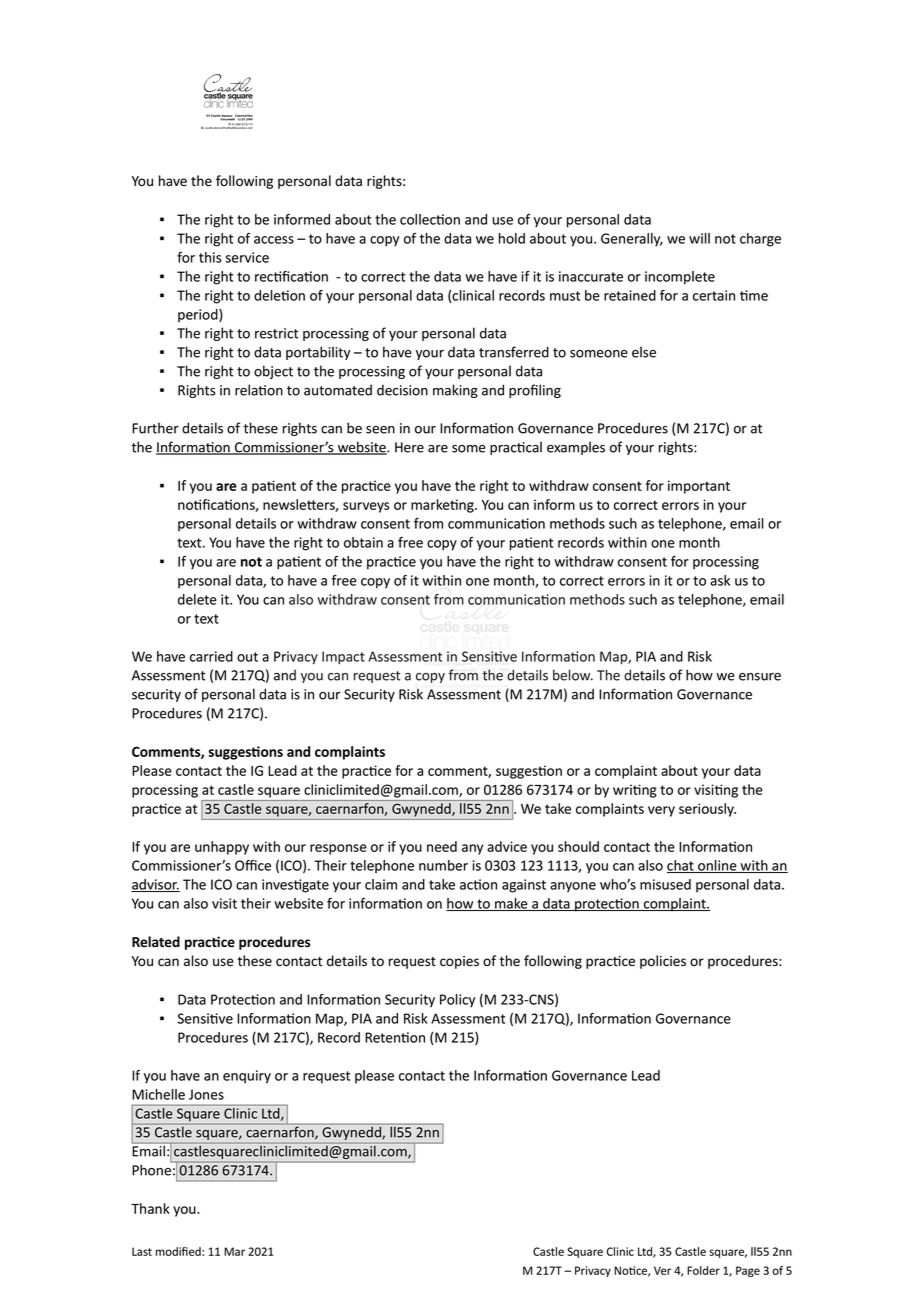 The image size is (924, 1308). What do you see at coordinates (395, 1037) in the screenshot?
I see `Retention` at bounding box center [395, 1037].
